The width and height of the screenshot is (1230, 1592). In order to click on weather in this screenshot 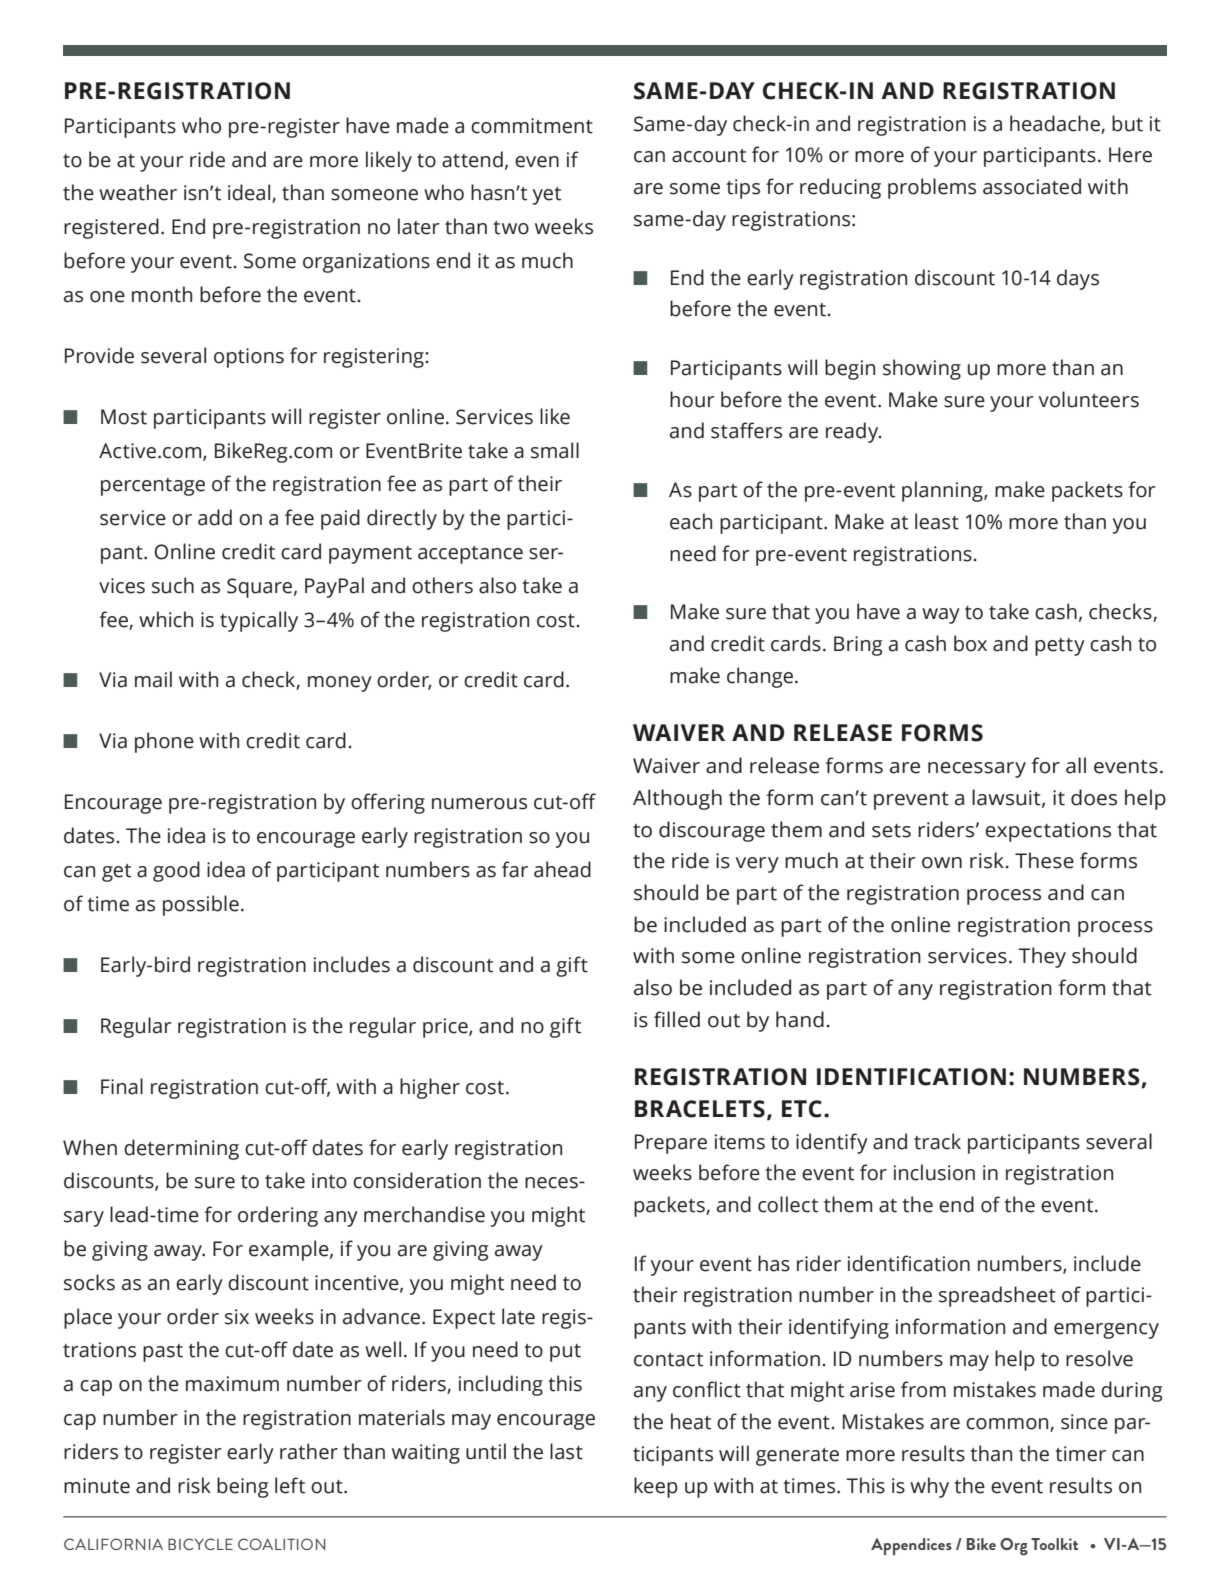, I will do `click(138, 192)`.
